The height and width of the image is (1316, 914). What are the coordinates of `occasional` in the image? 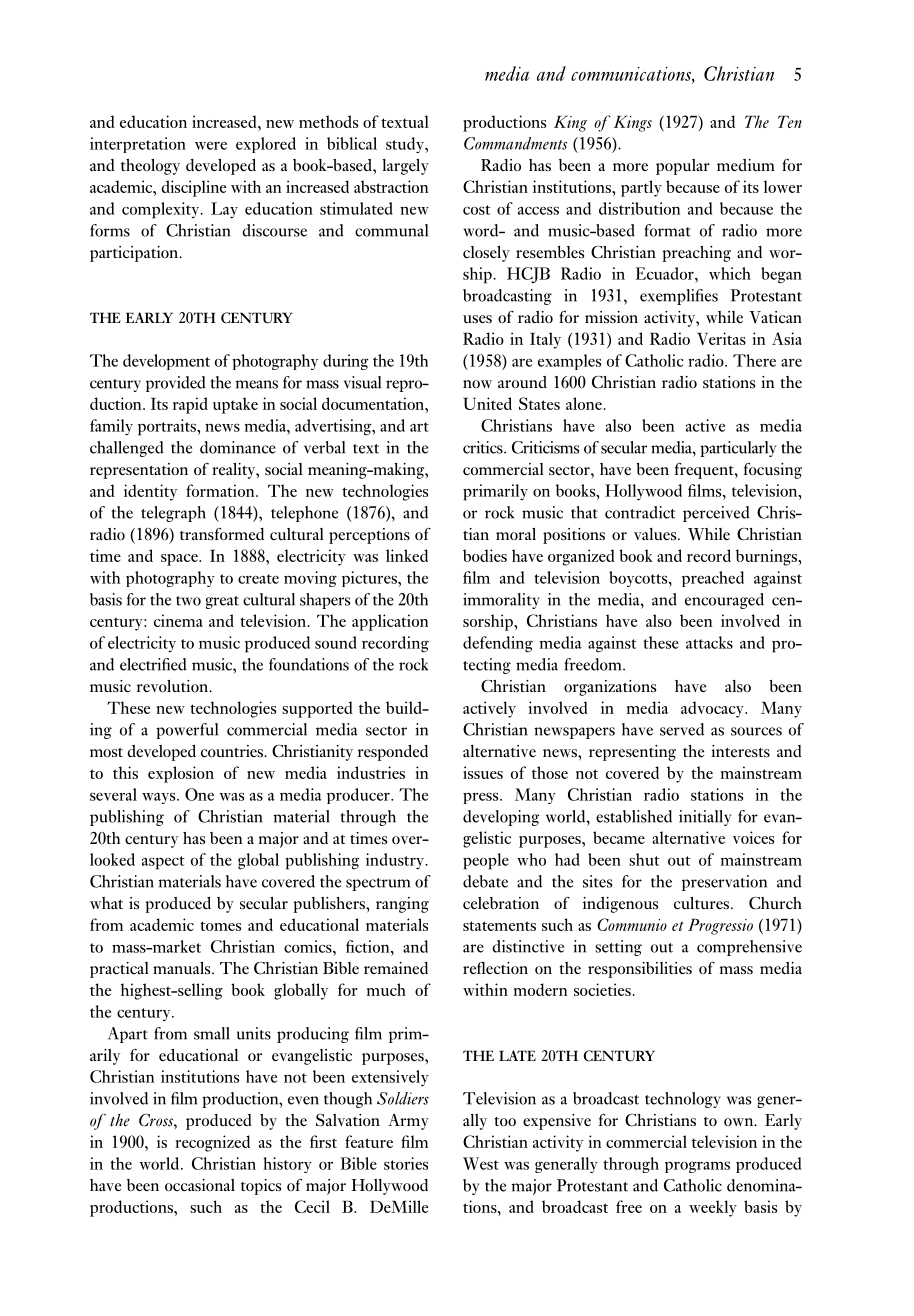 It's located at (200, 1185).
